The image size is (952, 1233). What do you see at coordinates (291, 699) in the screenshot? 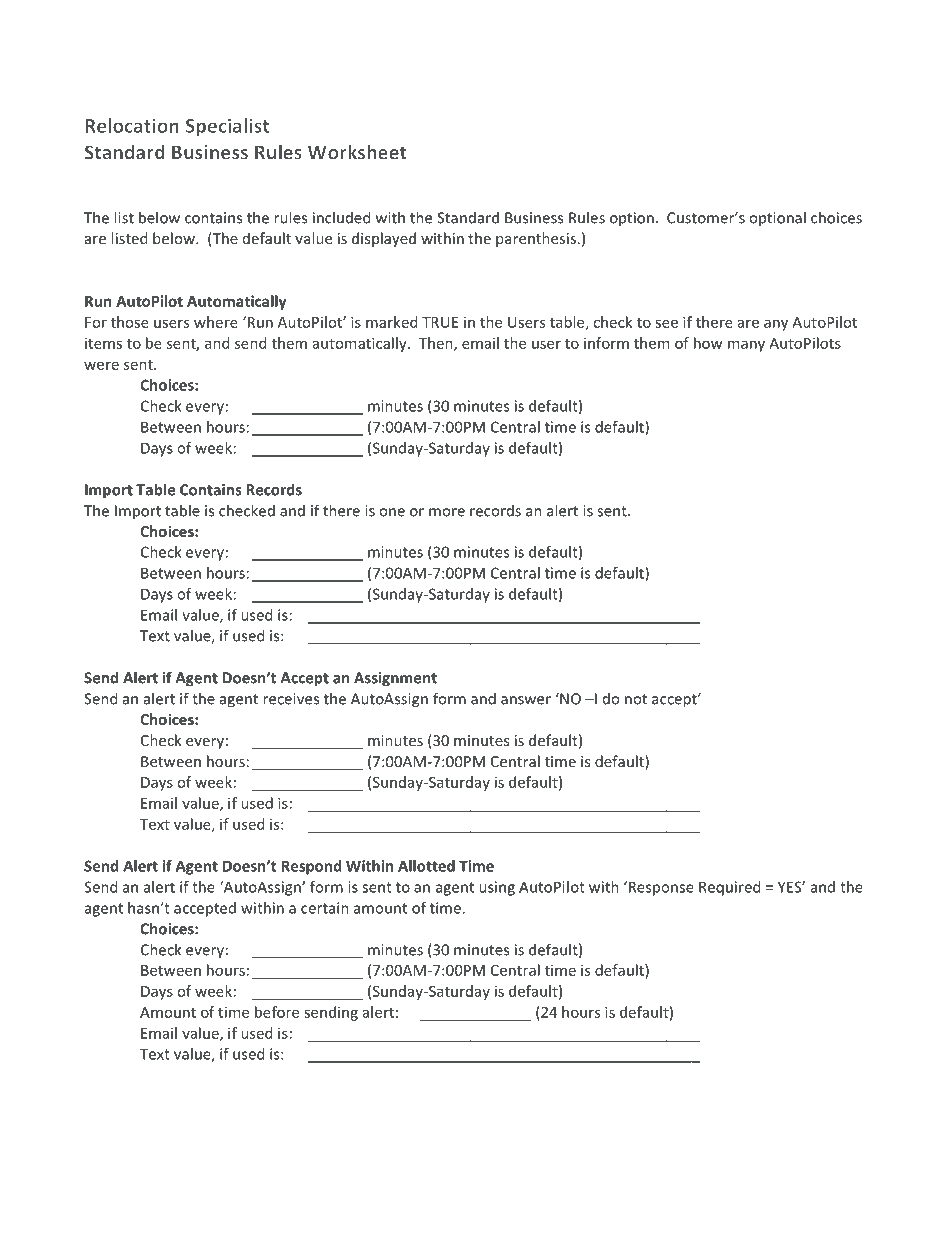
I see `receives` at bounding box center [291, 699].
